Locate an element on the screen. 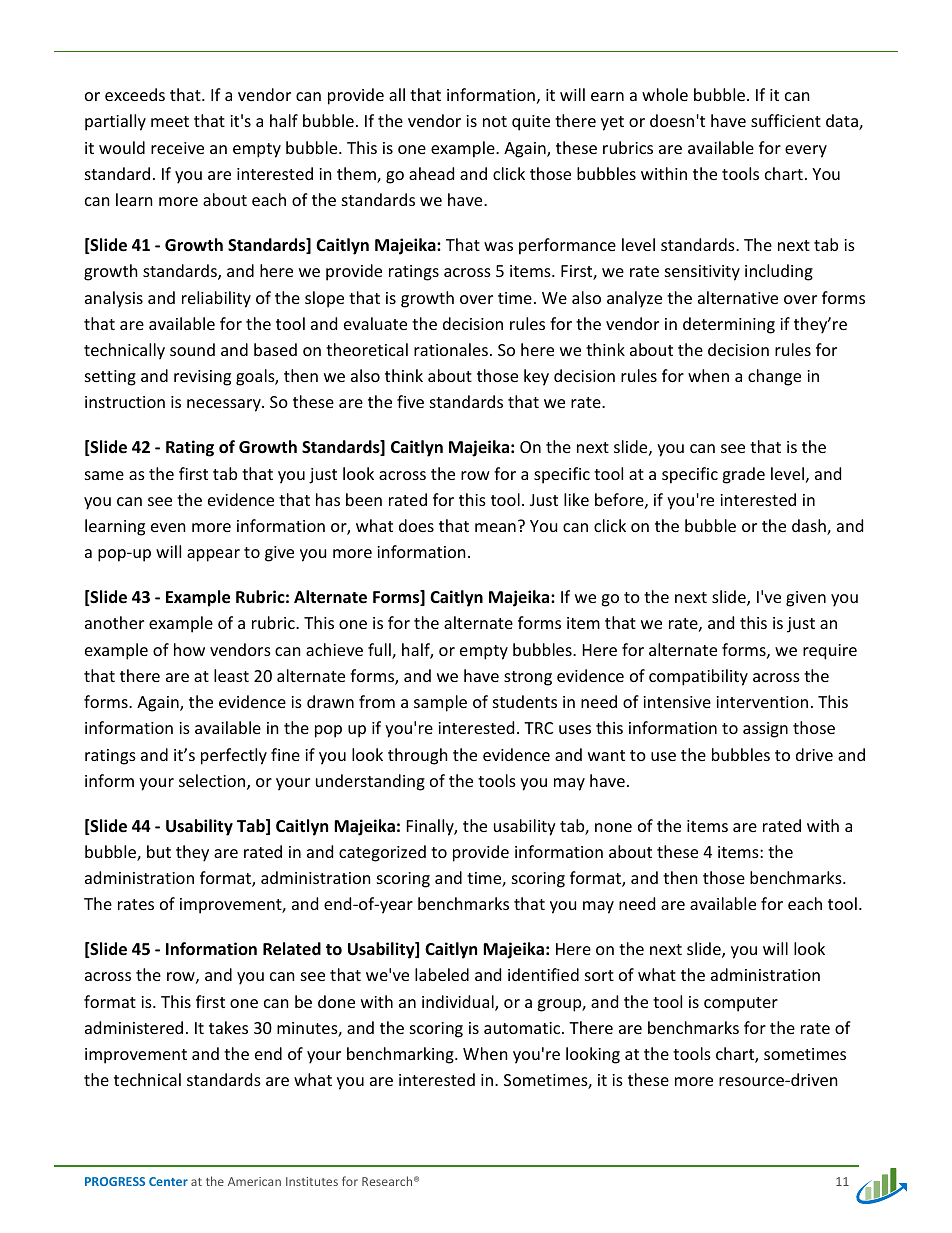 The image size is (952, 1233). quite is located at coordinates (531, 123).
